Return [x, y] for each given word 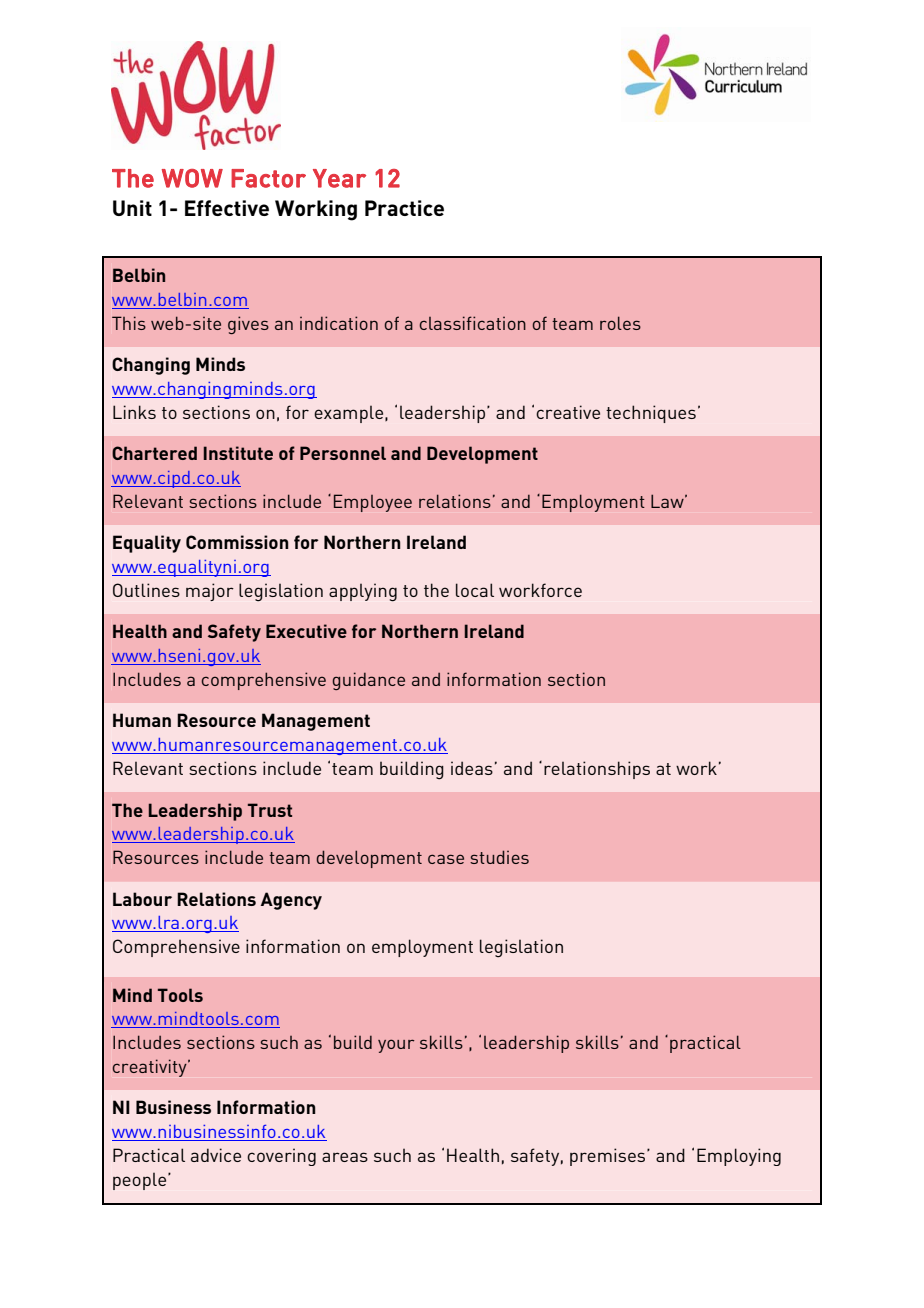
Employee [373, 503]
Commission [237, 542]
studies [499, 857]
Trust [270, 810]
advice [216, 1155]
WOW [192, 178]
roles [620, 323]
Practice [404, 208]
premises [609, 1157]
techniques [651, 414]
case [446, 859]
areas [345, 1157]
